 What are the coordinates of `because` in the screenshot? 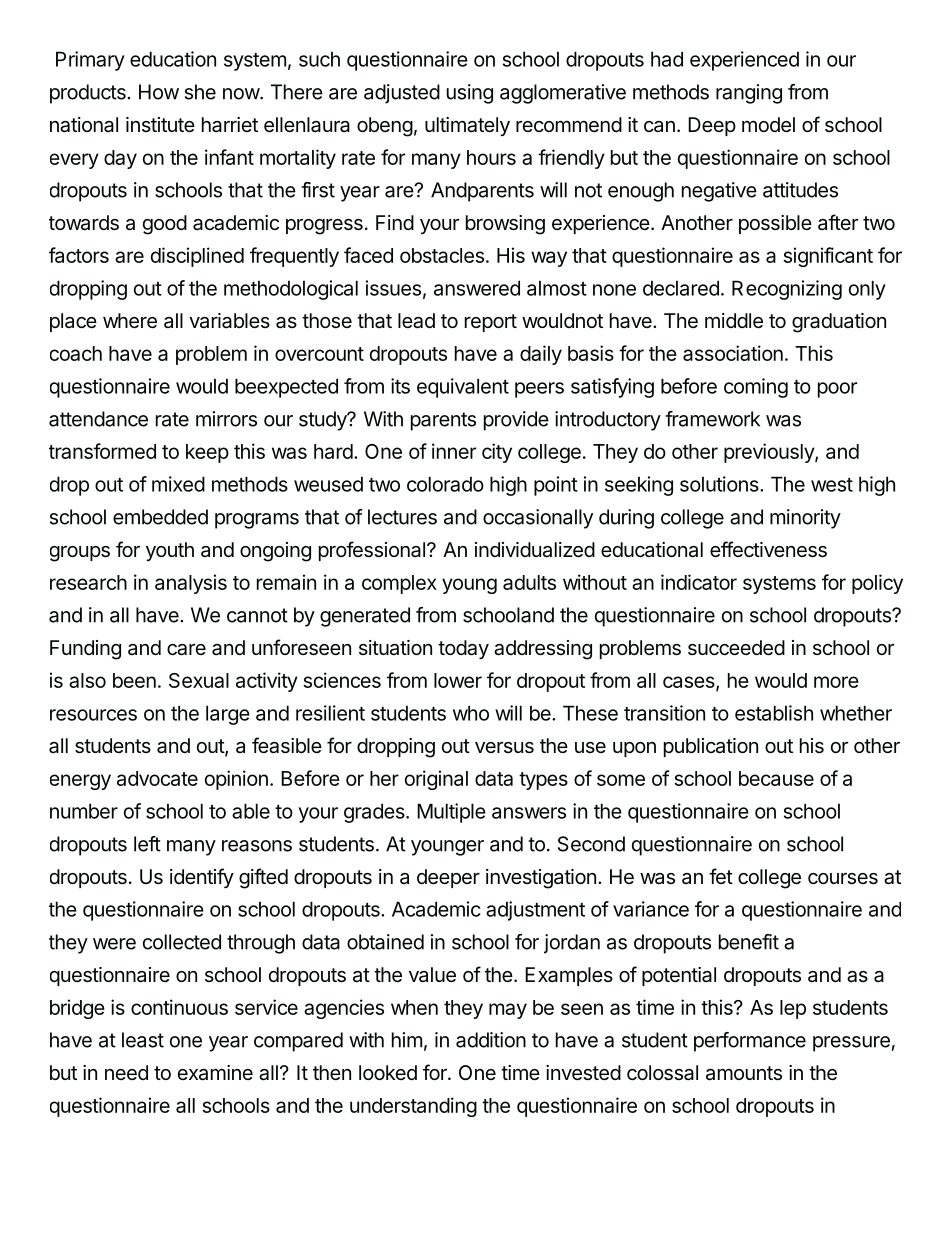 It's located at (776, 778).
